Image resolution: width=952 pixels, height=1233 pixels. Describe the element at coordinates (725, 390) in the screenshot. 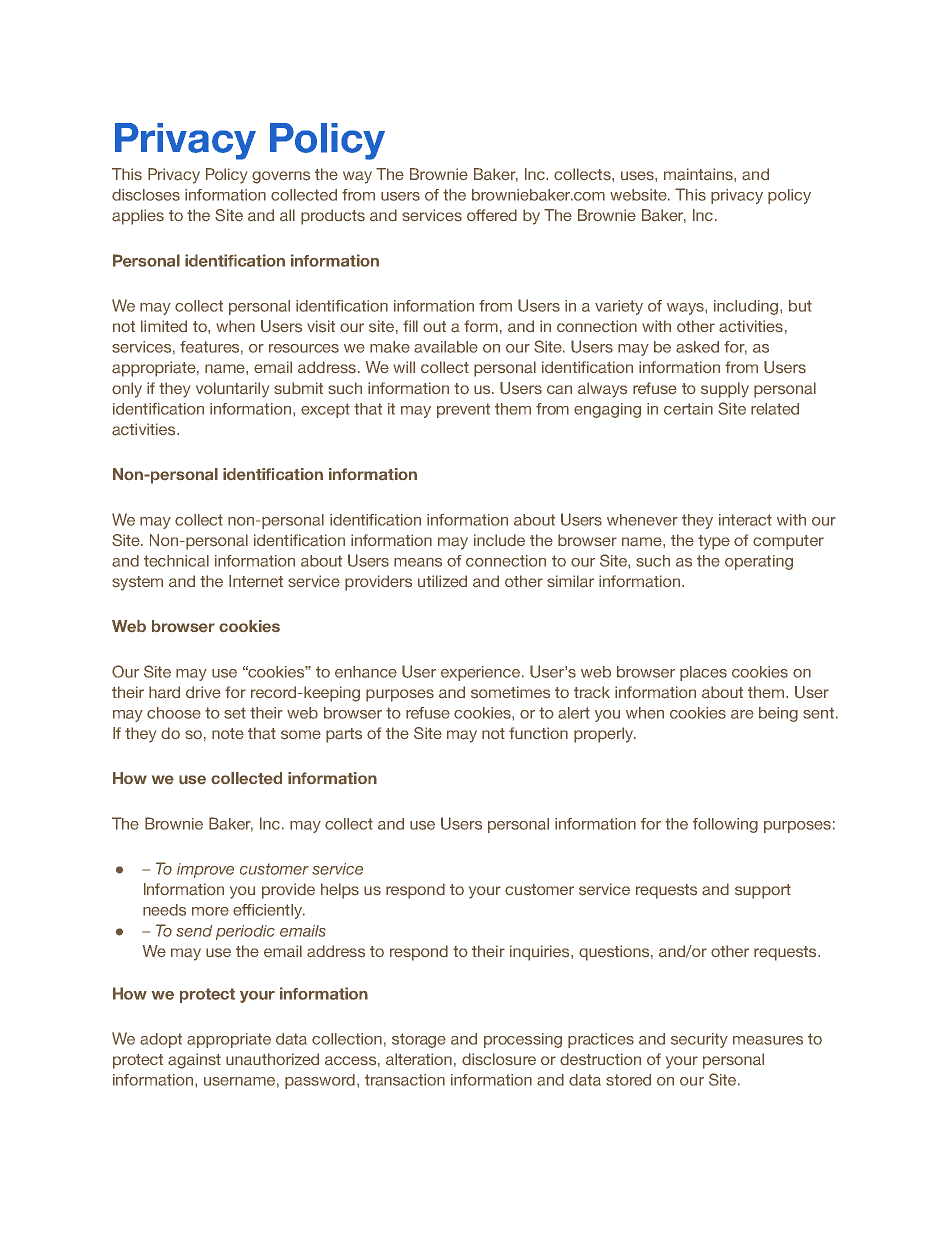

I see `supply` at that location.
